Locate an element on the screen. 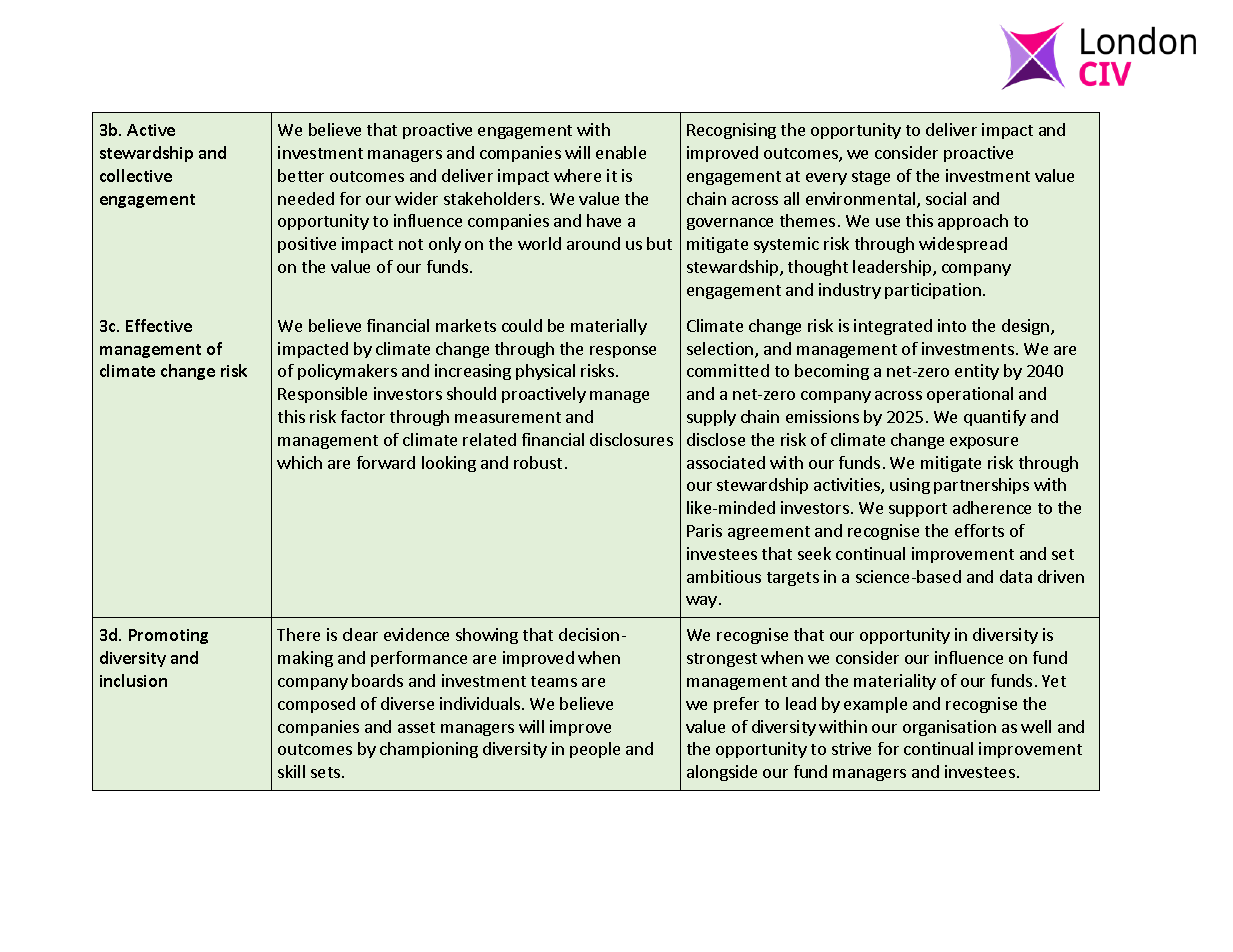 This screenshot has height=952, width=1233. participation is located at coordinates (933, 291).
